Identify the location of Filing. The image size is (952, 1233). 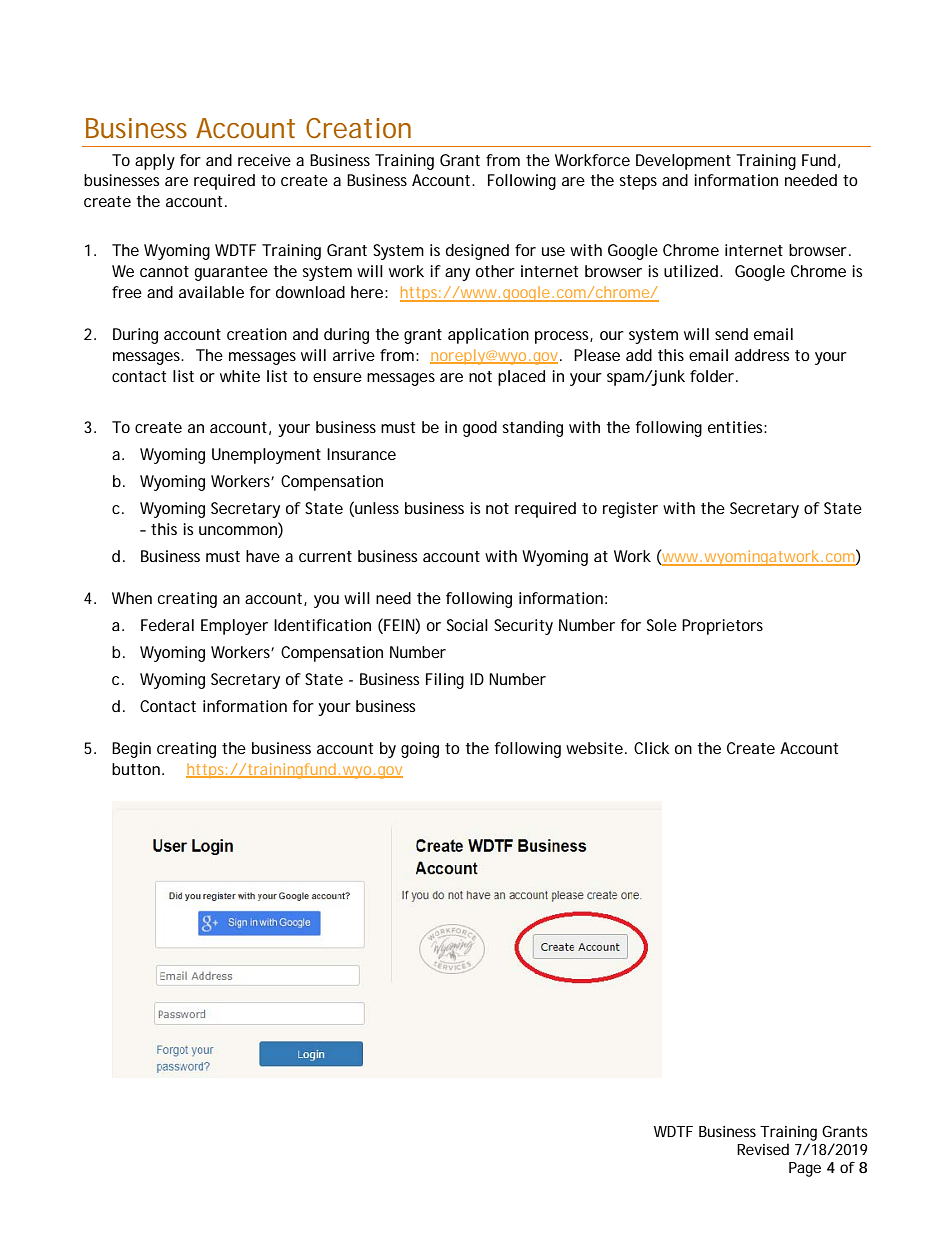
(445, 681).
